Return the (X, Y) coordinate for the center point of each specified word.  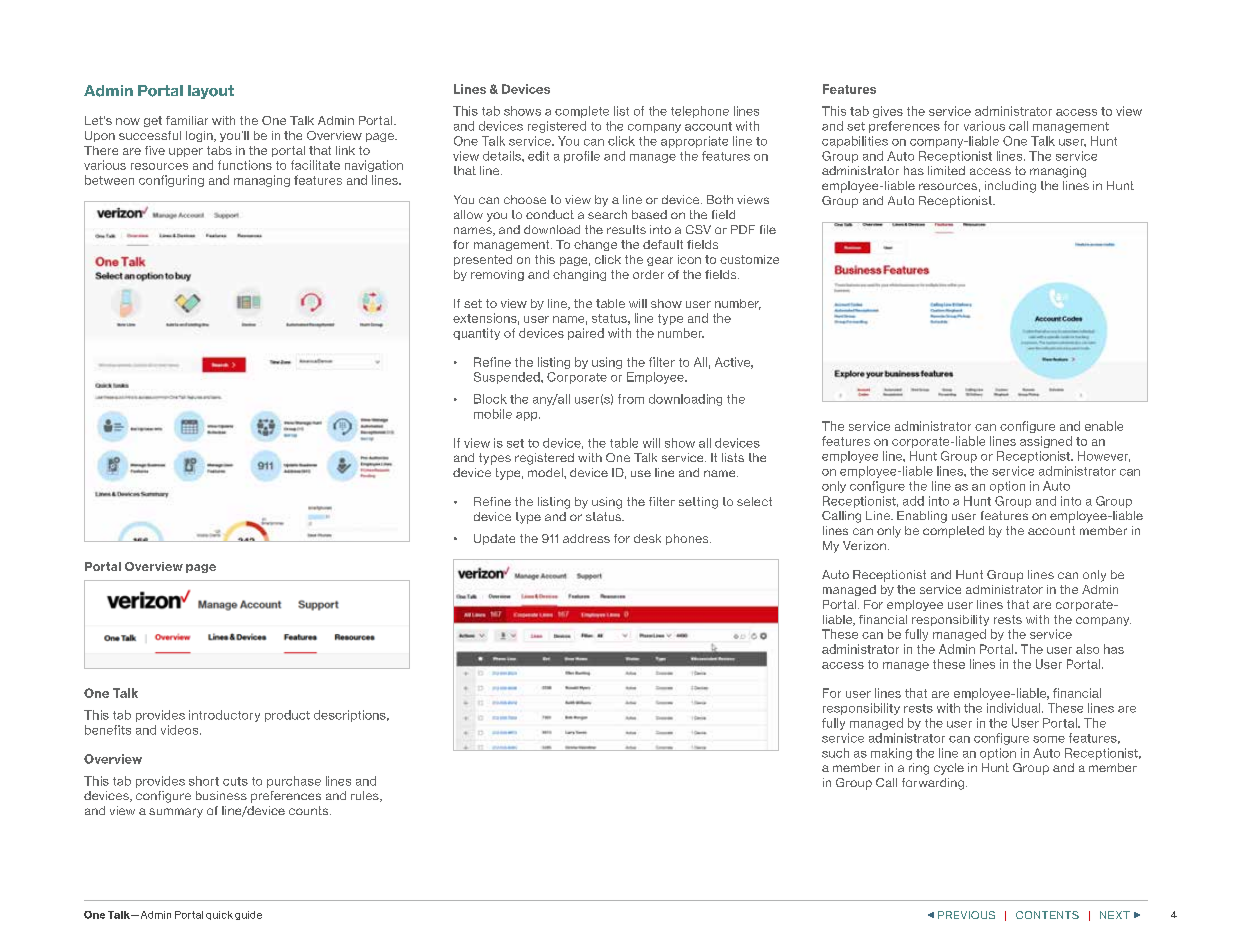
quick (219, 915)
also (1087, 649)
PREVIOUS (966, 915)
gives (888, 112)
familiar (187, 120)
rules (366, 796)
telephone (700, 112)
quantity (476, 334)
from (631, 399)
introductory (224, 716)
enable (1104, 426)
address (586, 538)
